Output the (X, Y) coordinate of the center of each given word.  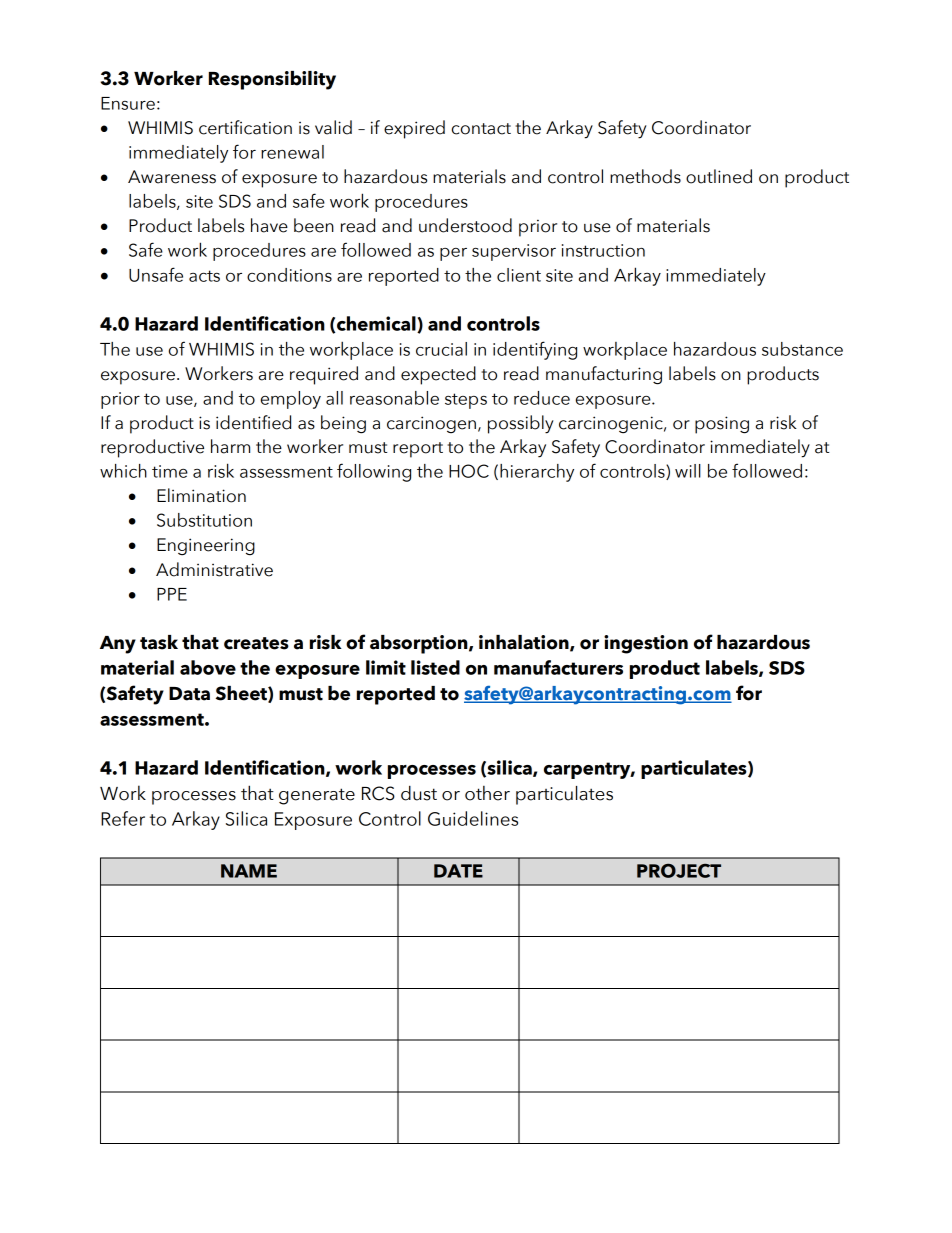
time (170, 471)
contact (481, 129)
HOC (469, 471)
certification (245, 127)
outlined (719, 176)
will (688, 471)
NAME (249, 871)
